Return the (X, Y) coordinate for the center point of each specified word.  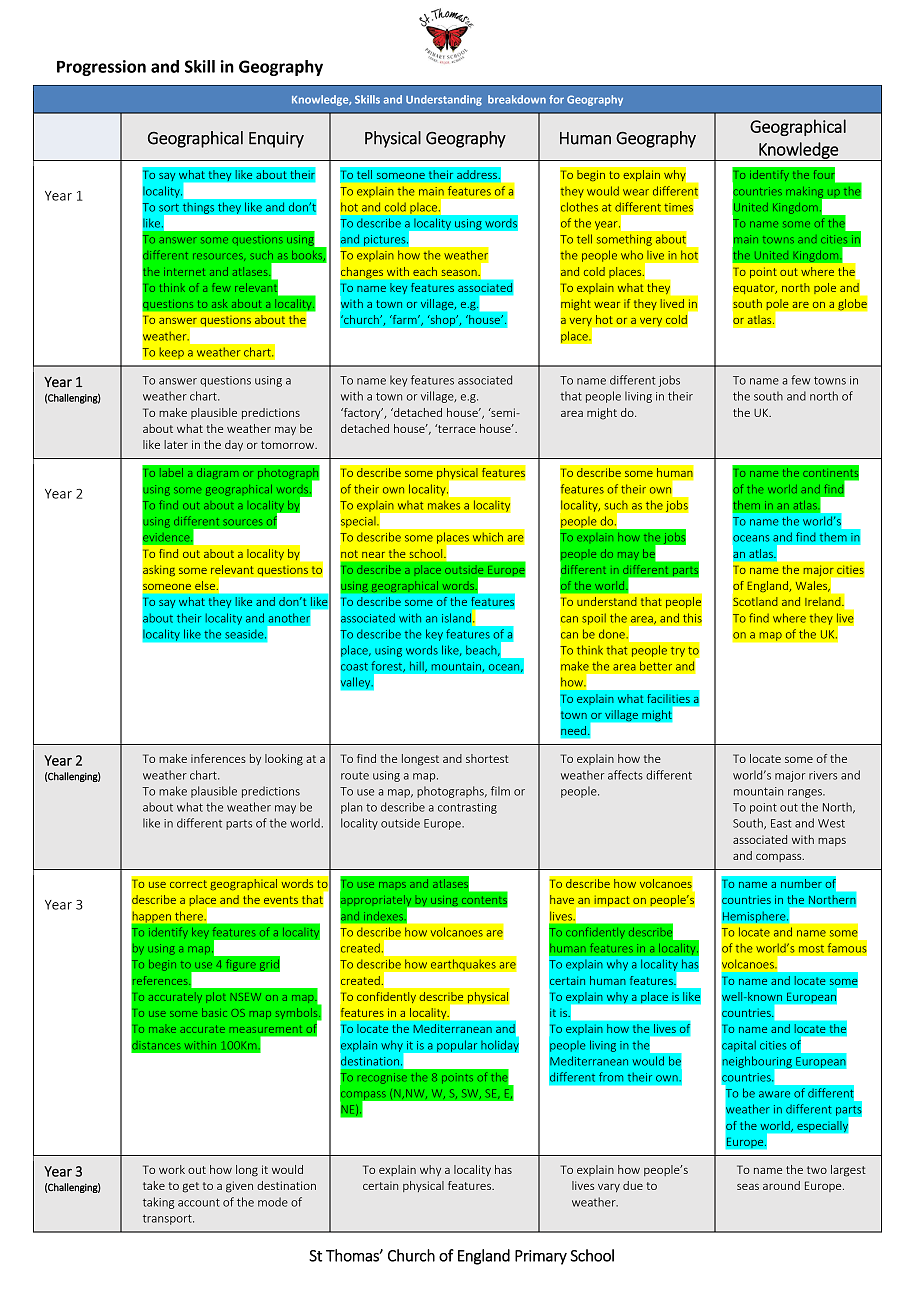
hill (418, 666)
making (806, 193)
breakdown (517, 99)
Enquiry (276, 140)
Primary (541, 1257)
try (678, 652)
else (206, 585)
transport (168, 1219)
